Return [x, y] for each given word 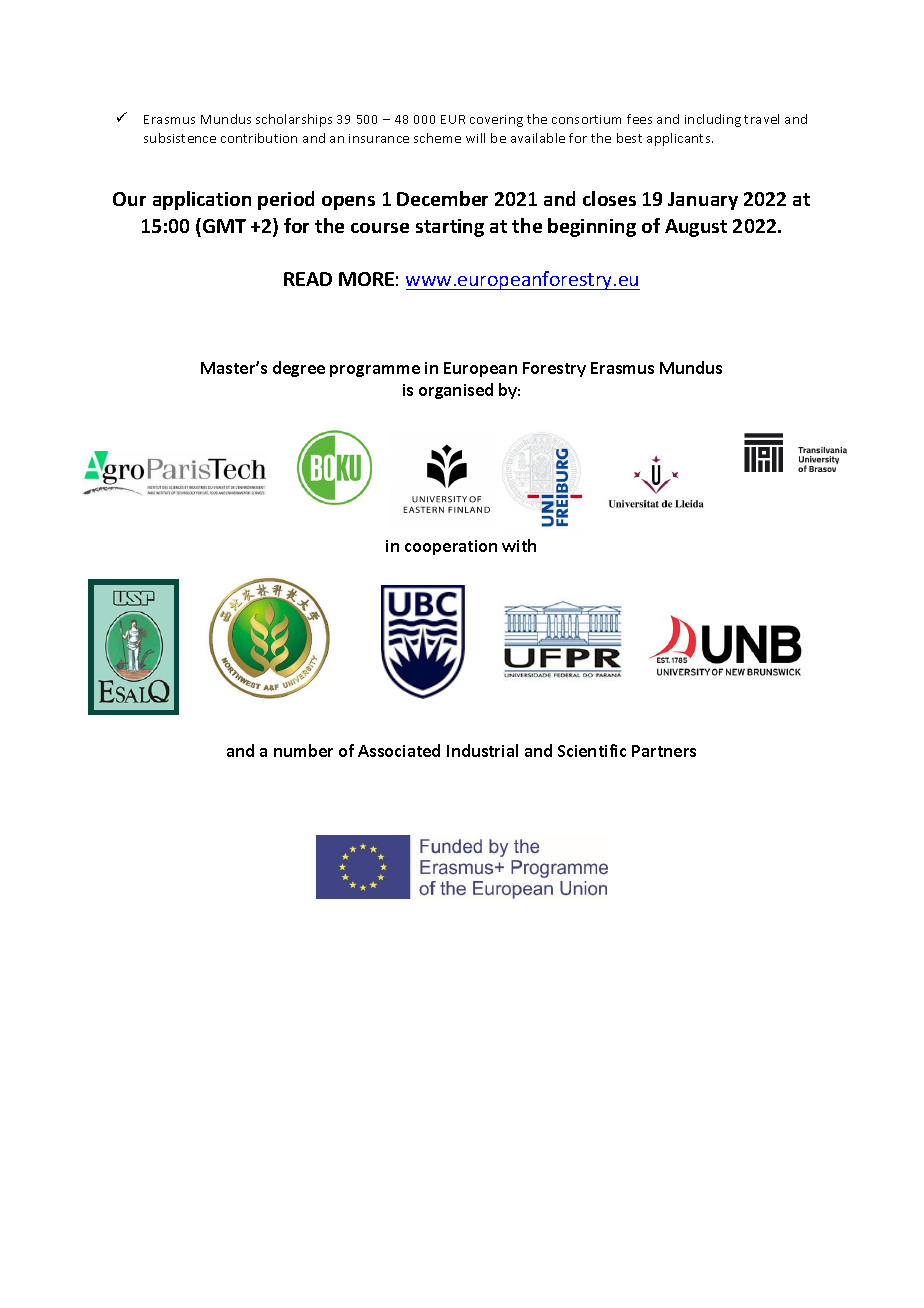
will [475, 138]
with [519, 545]
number [303, 750]
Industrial [482, 750]
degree [299, 369]
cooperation [451, 547]
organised [456, 391]
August [696, 228]
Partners [664, 751]
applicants [680, 139]
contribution [259, 138]
